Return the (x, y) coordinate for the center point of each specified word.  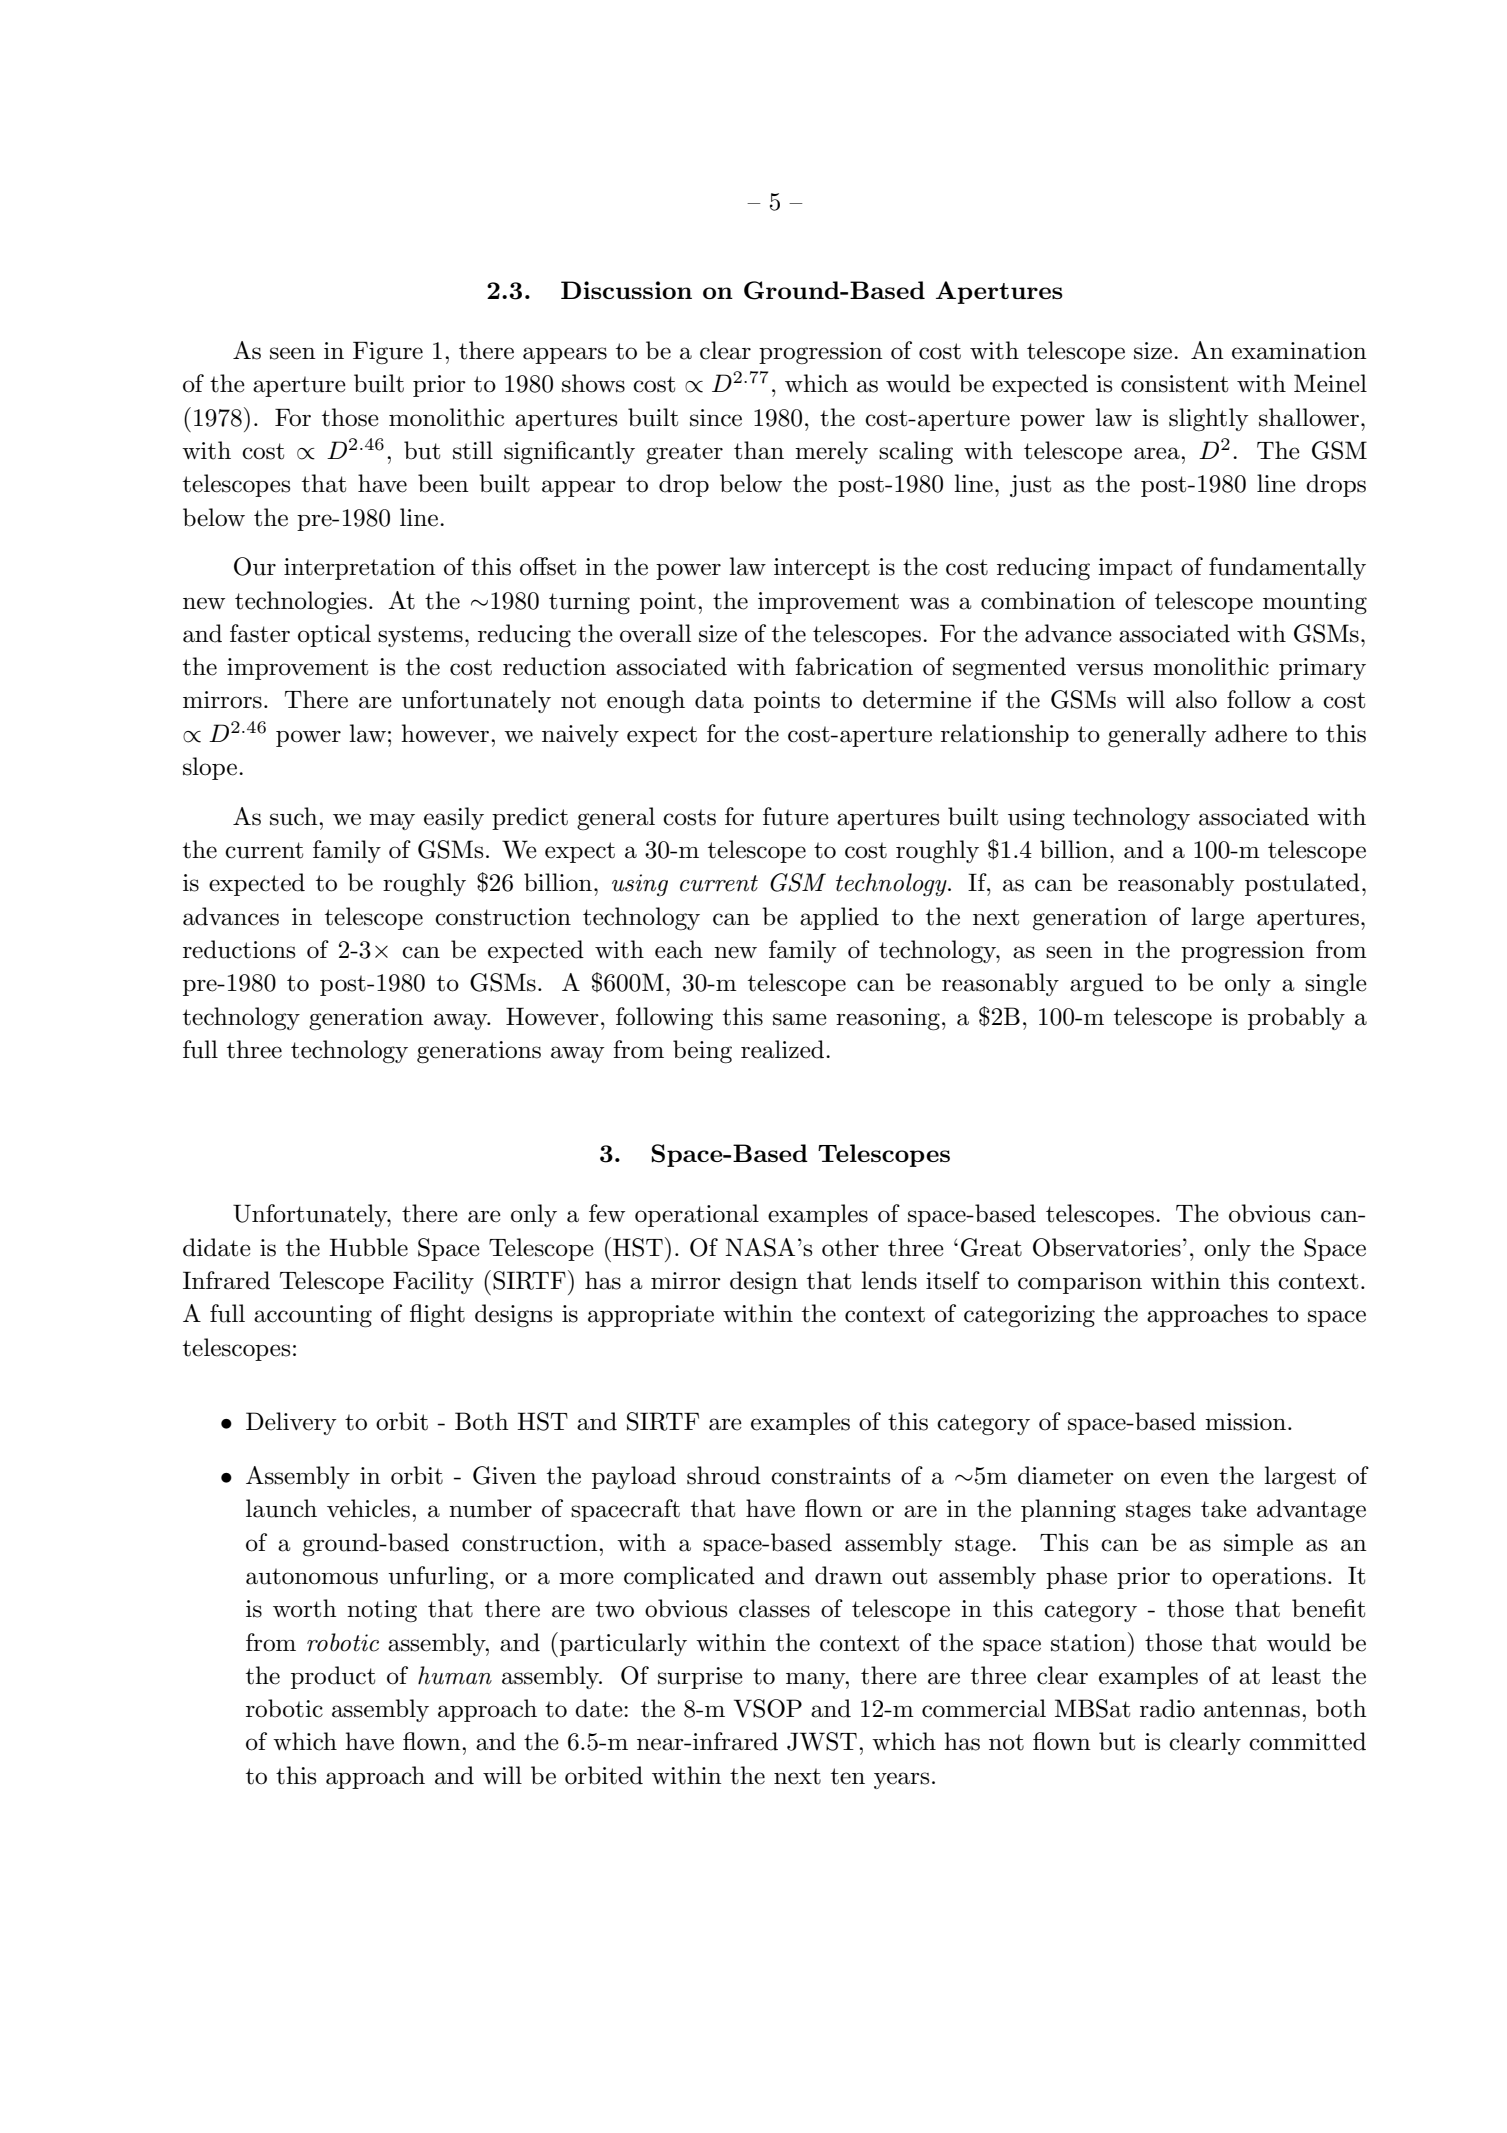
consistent (1174, 384)
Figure (388, 353)
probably (1296, 1018)
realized (784, 1049)
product (333, 1677)
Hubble (368, 1247)
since (716, 418)
